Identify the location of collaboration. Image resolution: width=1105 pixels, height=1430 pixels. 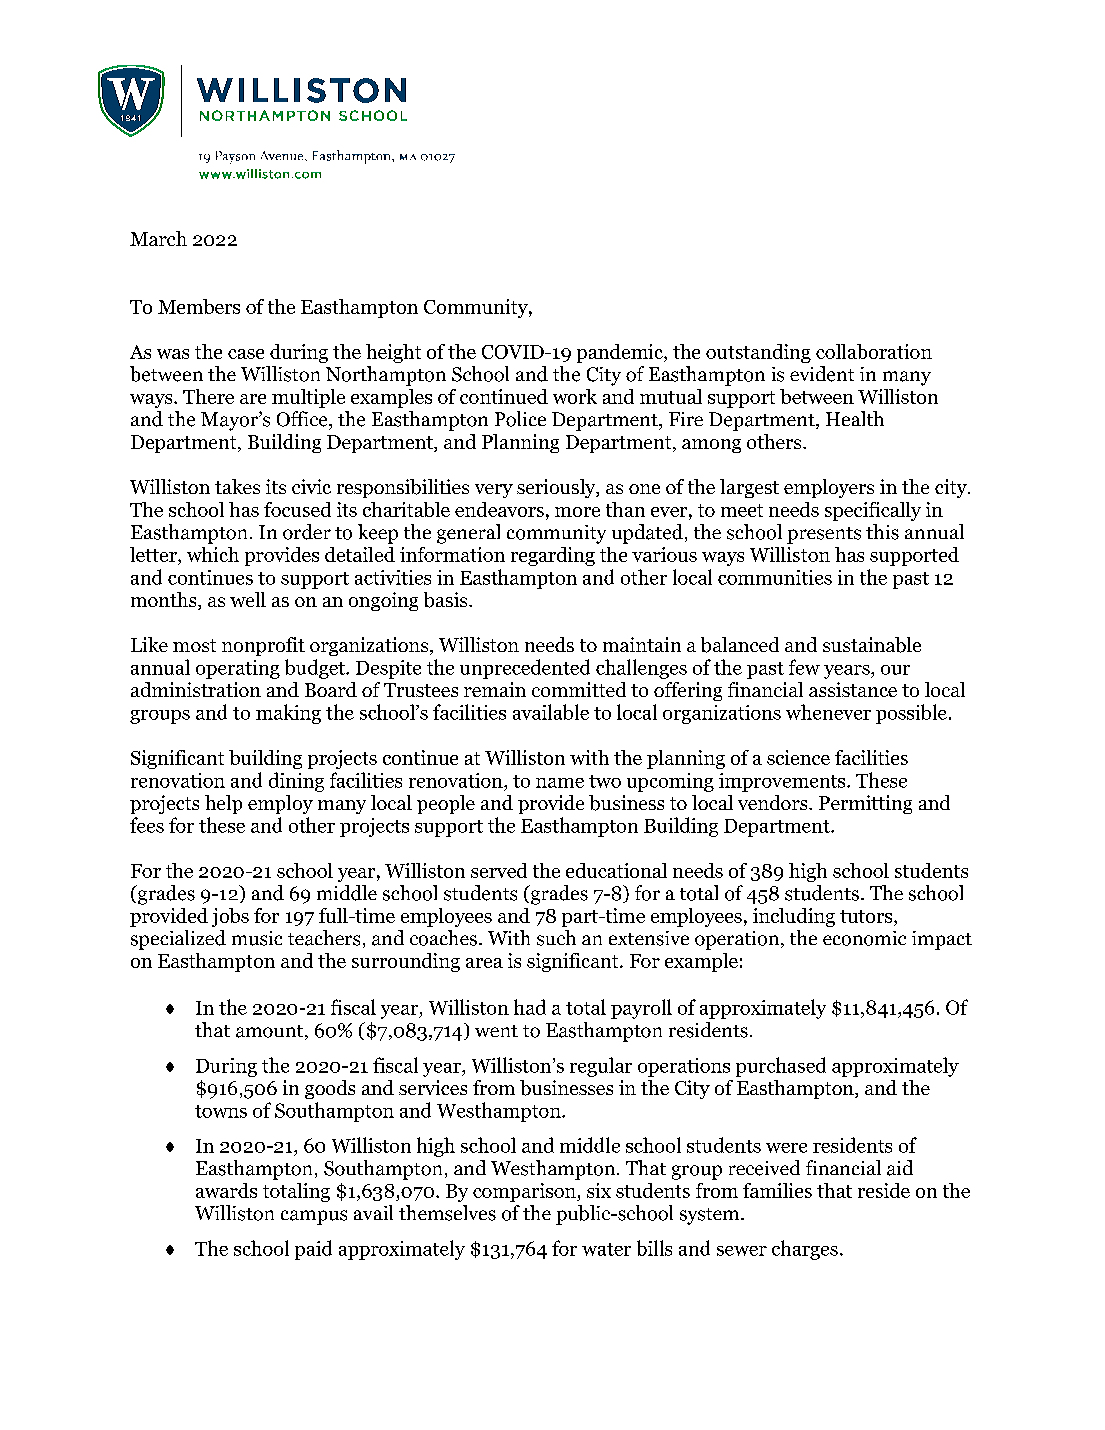
(874, 351).
